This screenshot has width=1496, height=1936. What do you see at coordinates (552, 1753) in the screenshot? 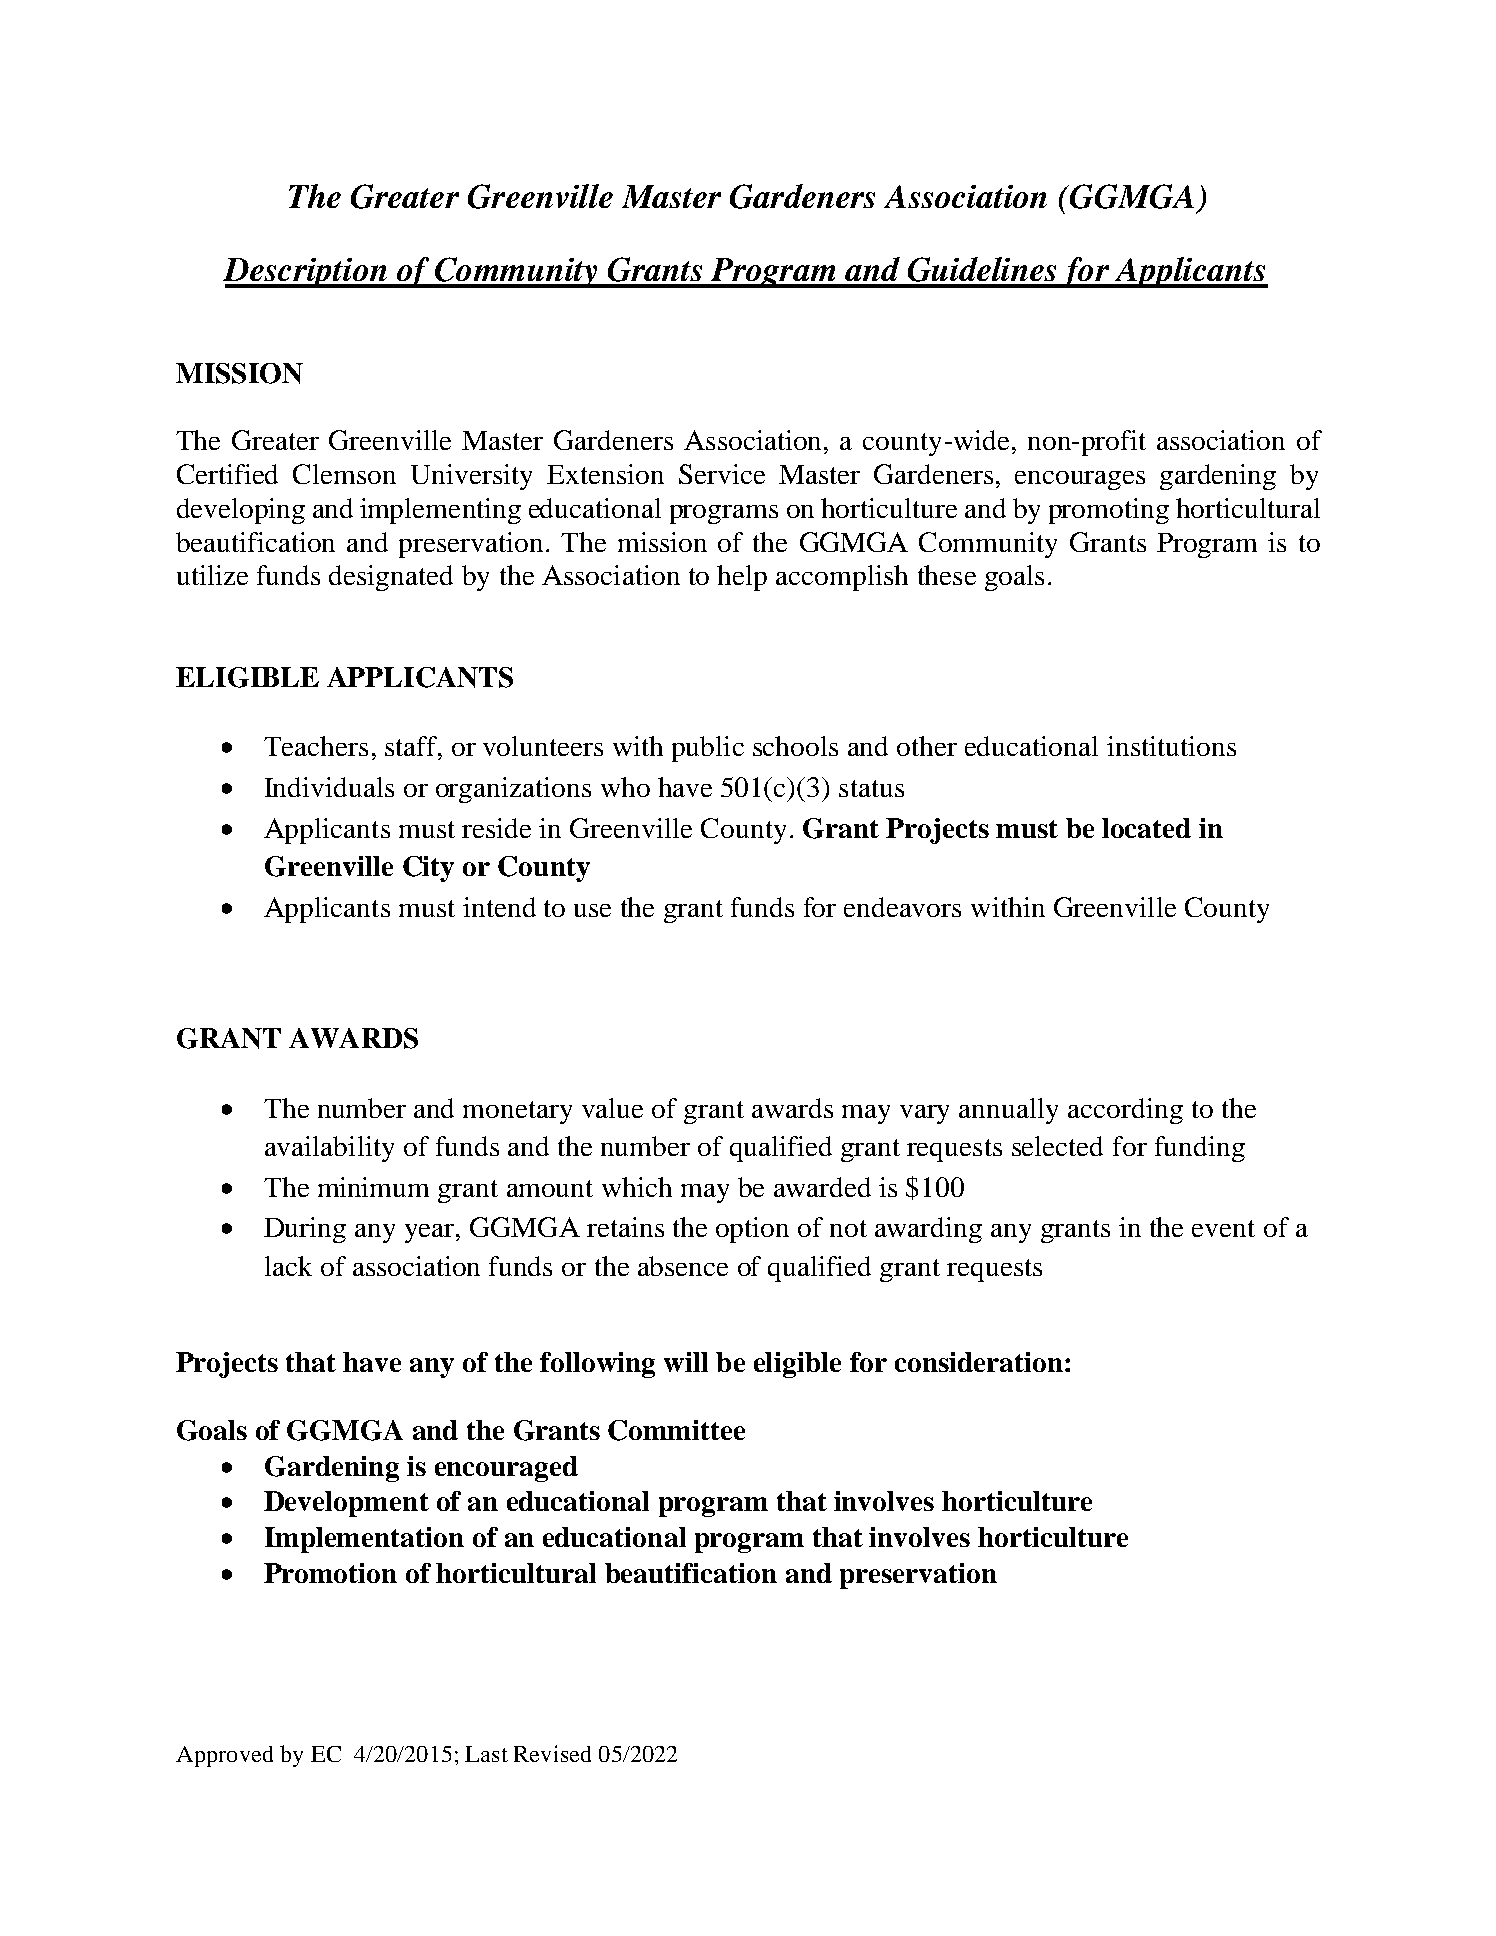
I see `Revised` at bounding box center [552, 1753].
